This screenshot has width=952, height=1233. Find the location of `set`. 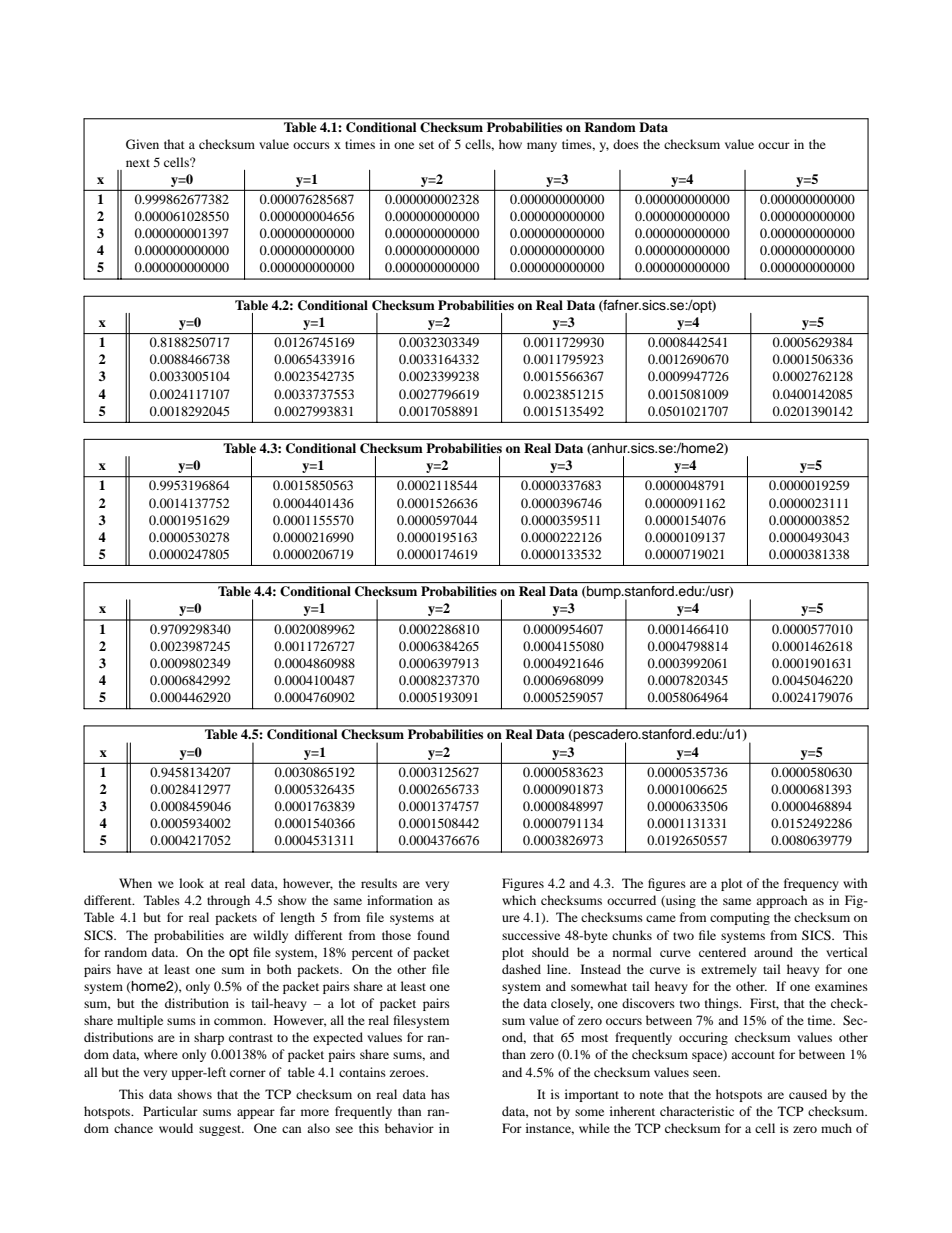

set is located at coordinates (426, 145).
